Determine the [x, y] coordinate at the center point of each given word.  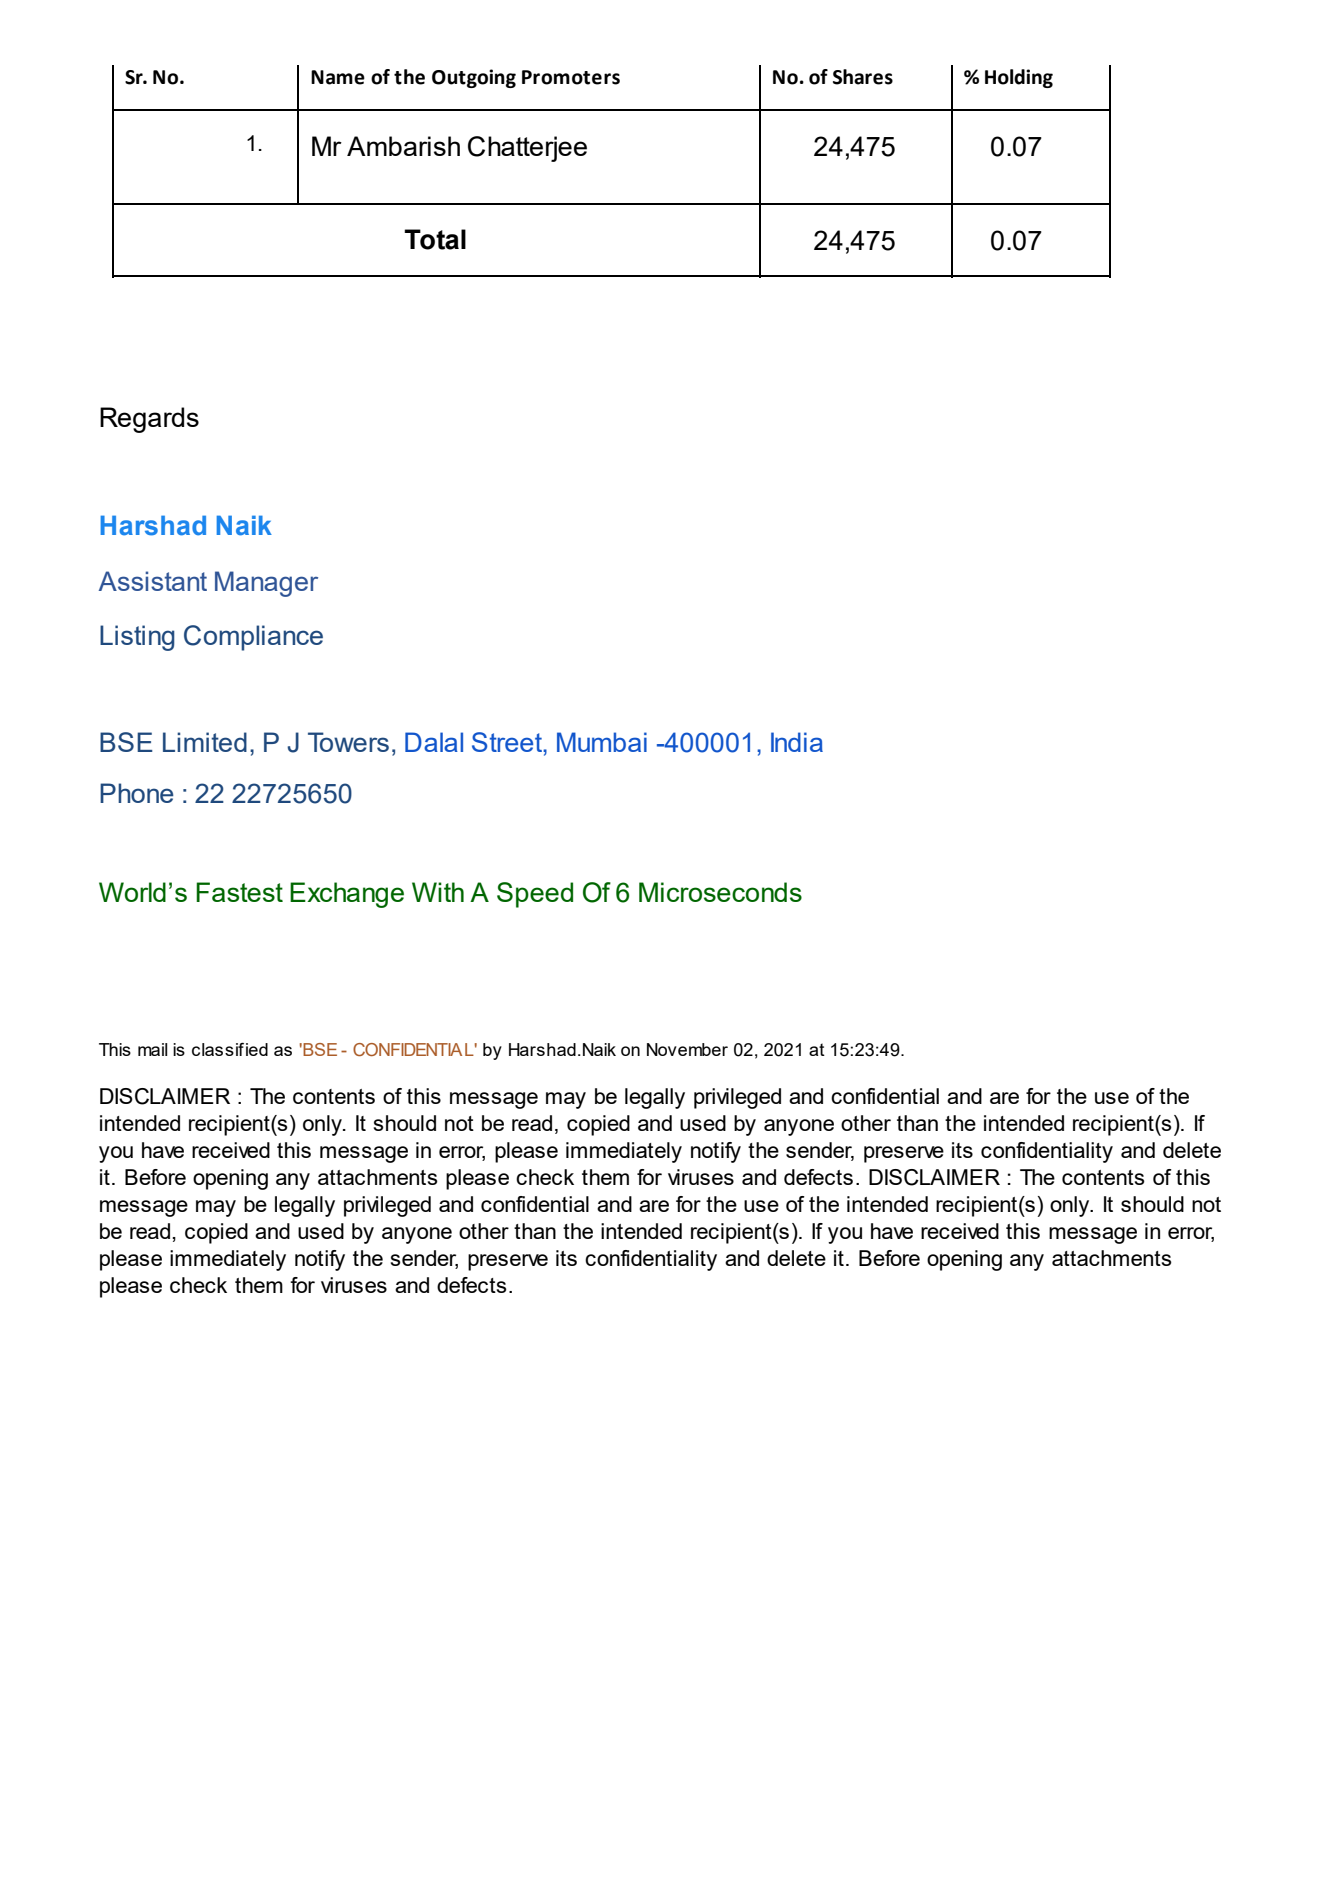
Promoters [571, 77]
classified [230, 1049]
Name [338, 77]
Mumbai [602, 742]
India [797, 742]
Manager [266, 584]
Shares [863, 77]
